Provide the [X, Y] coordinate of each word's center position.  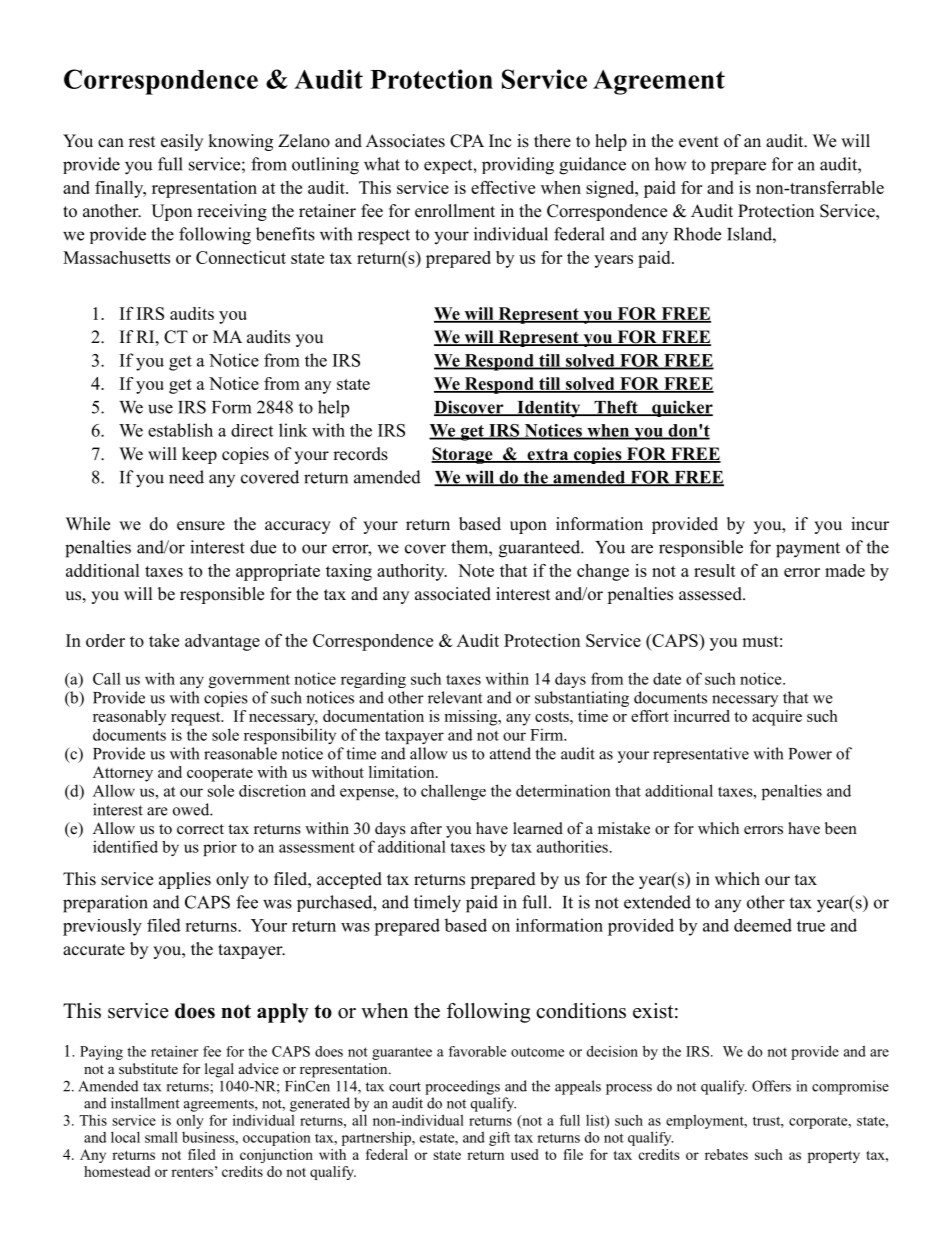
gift [499, 1139]
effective [503, 187]
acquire [777, 718]
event [699, 142]
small [161, 1137]
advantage [222, 642]
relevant [455, 697]
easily [182, 142]
